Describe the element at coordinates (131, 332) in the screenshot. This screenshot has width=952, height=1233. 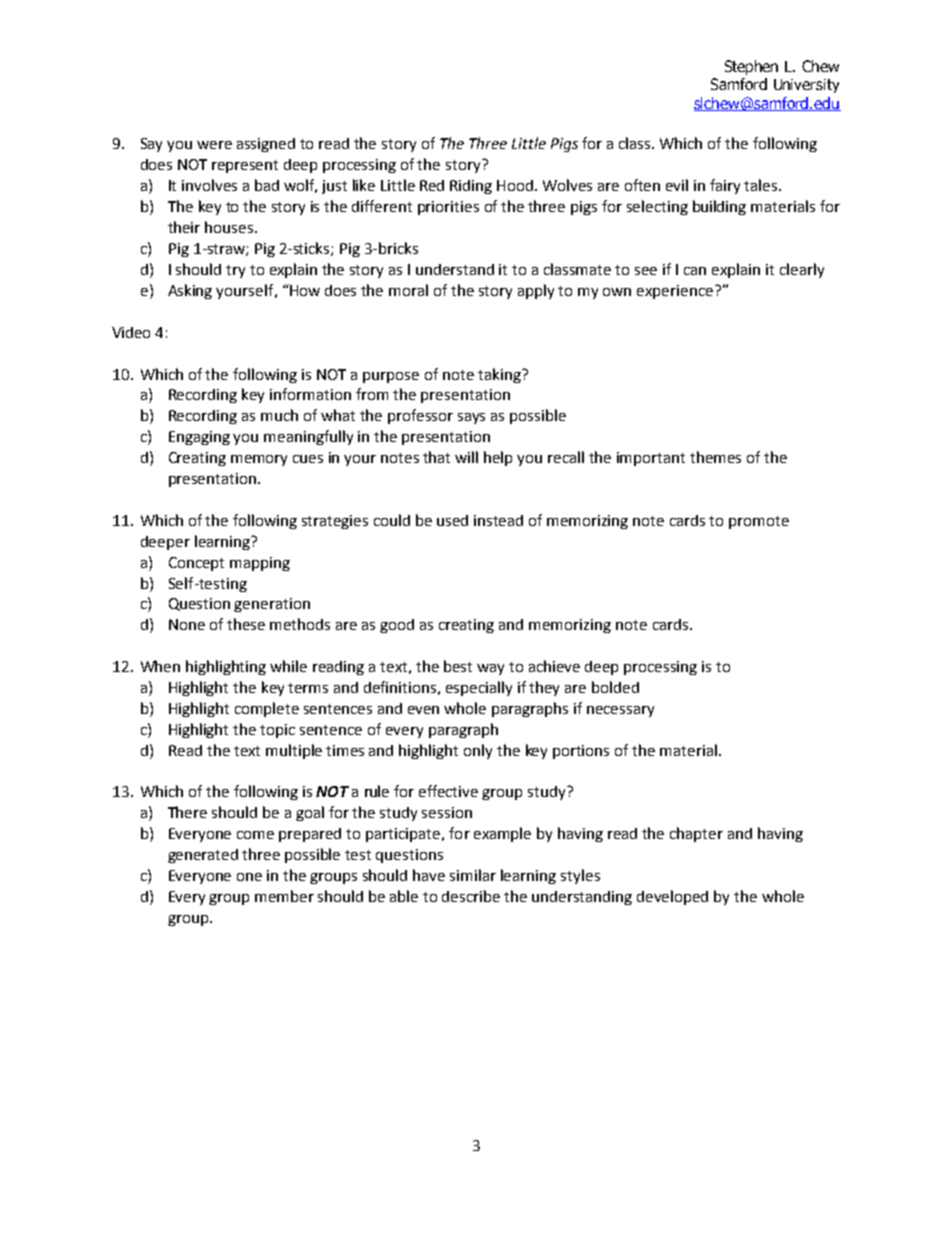
I see `Video` at that location.
